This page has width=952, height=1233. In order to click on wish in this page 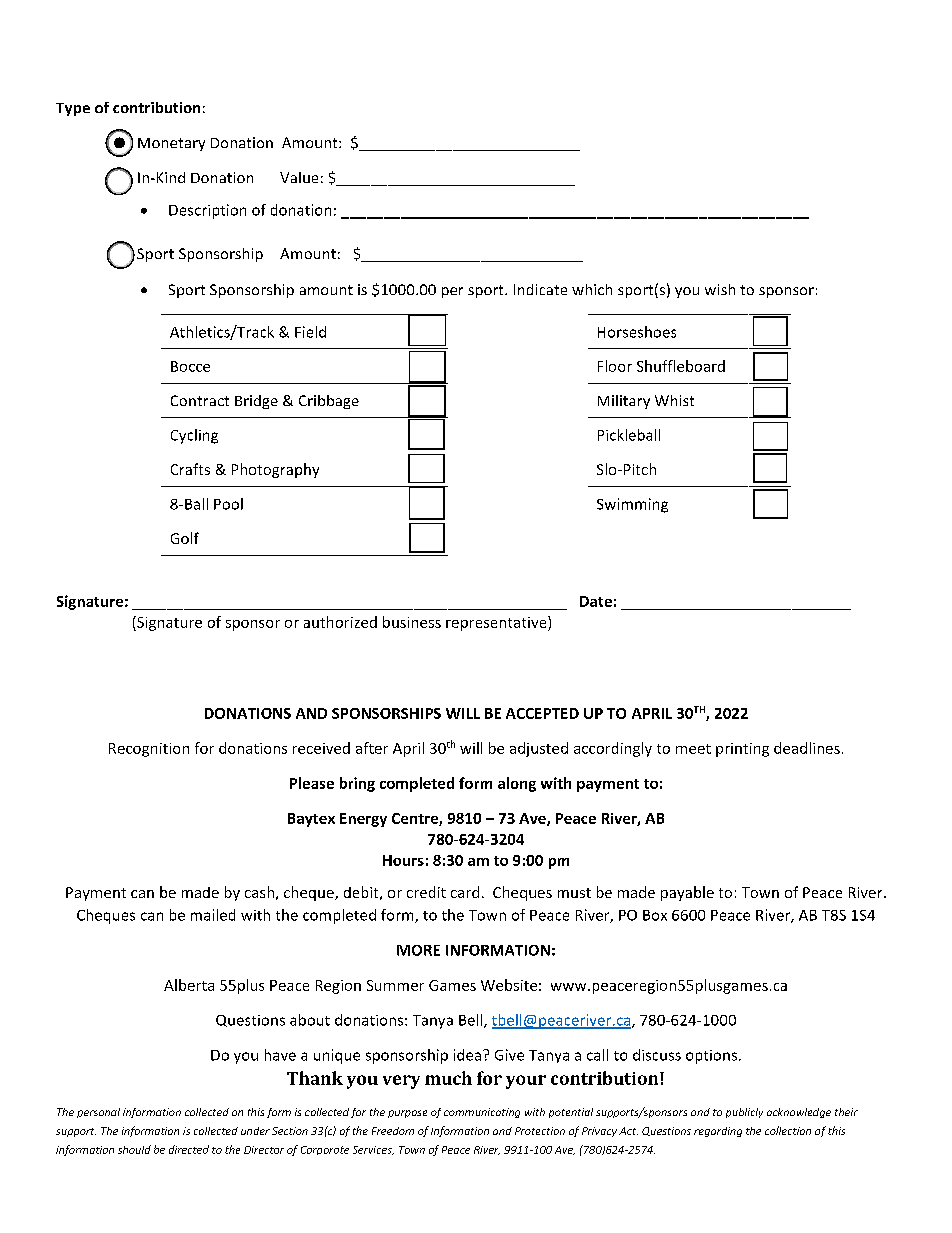, I will do `click(720, 289)`.
